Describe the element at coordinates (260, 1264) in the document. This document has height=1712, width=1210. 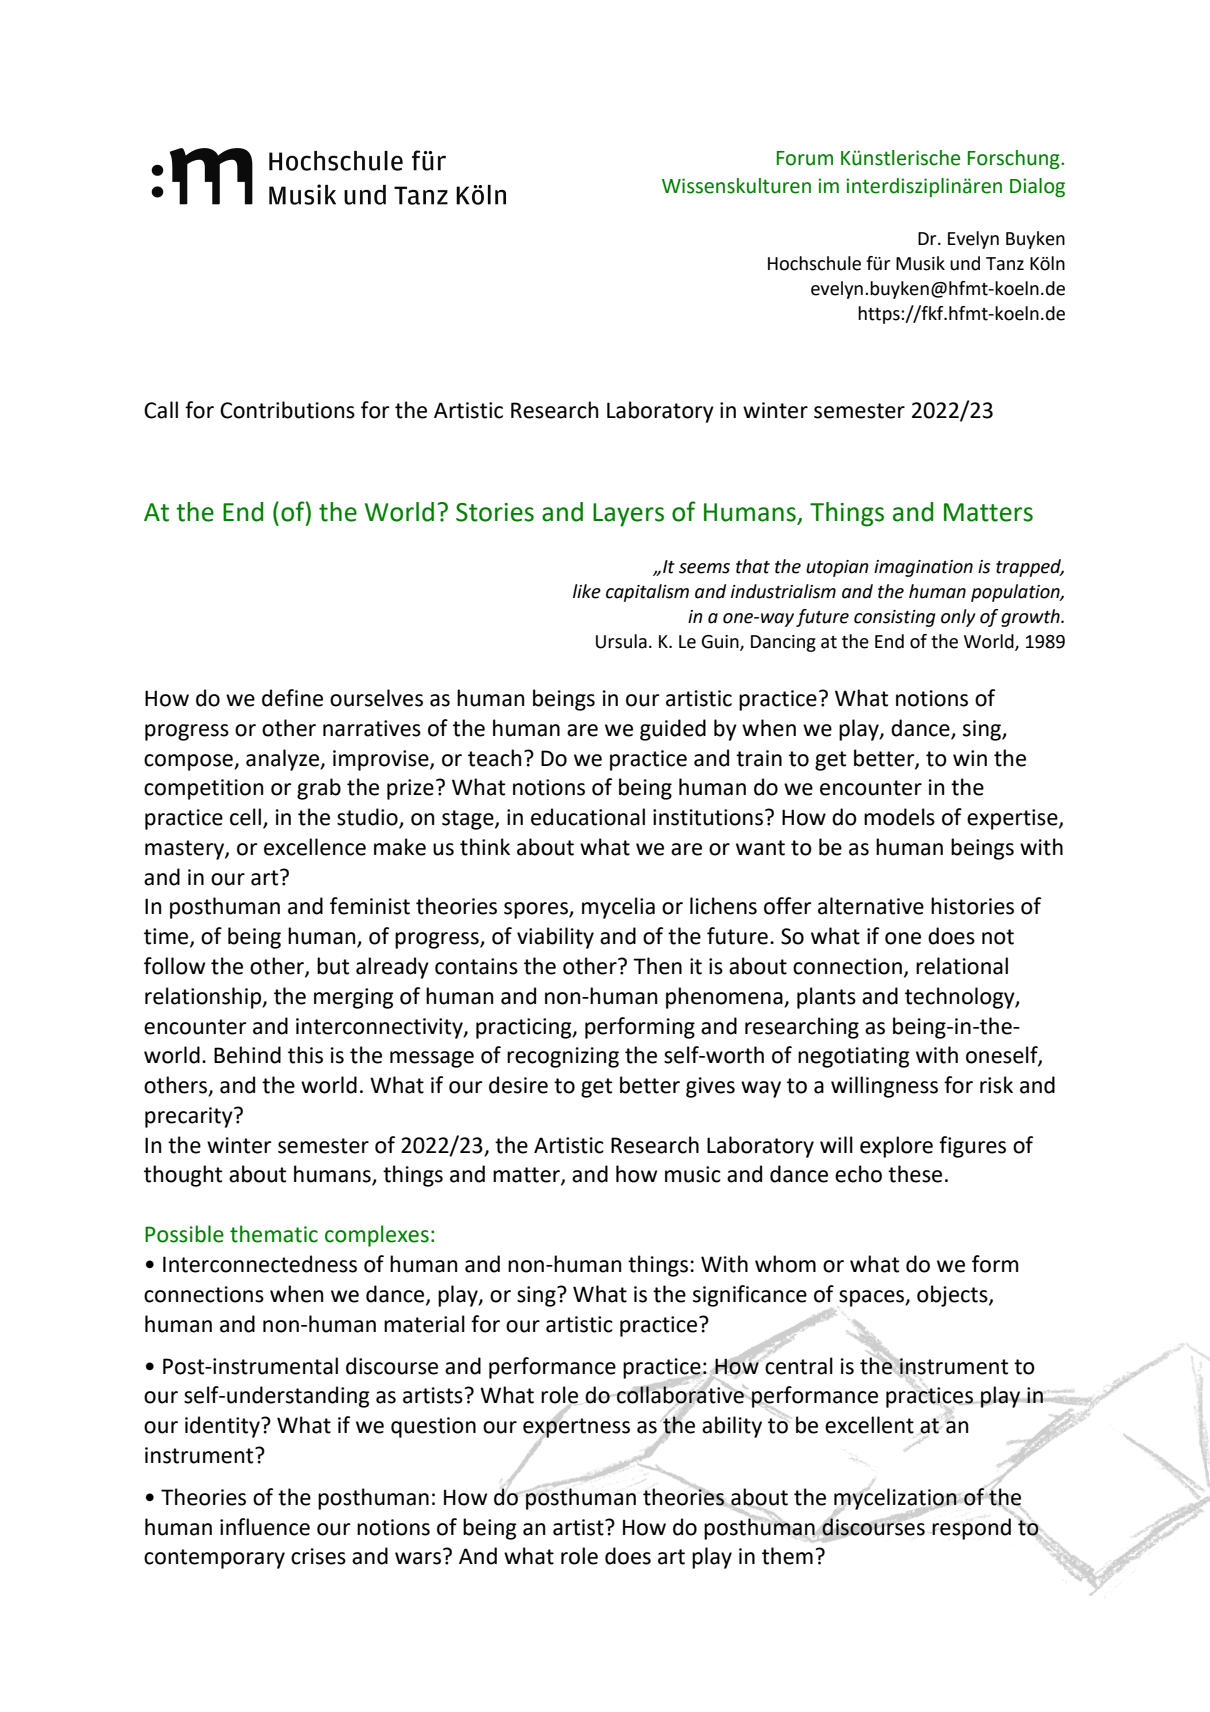
I see `Interconnectedness` at that location.
